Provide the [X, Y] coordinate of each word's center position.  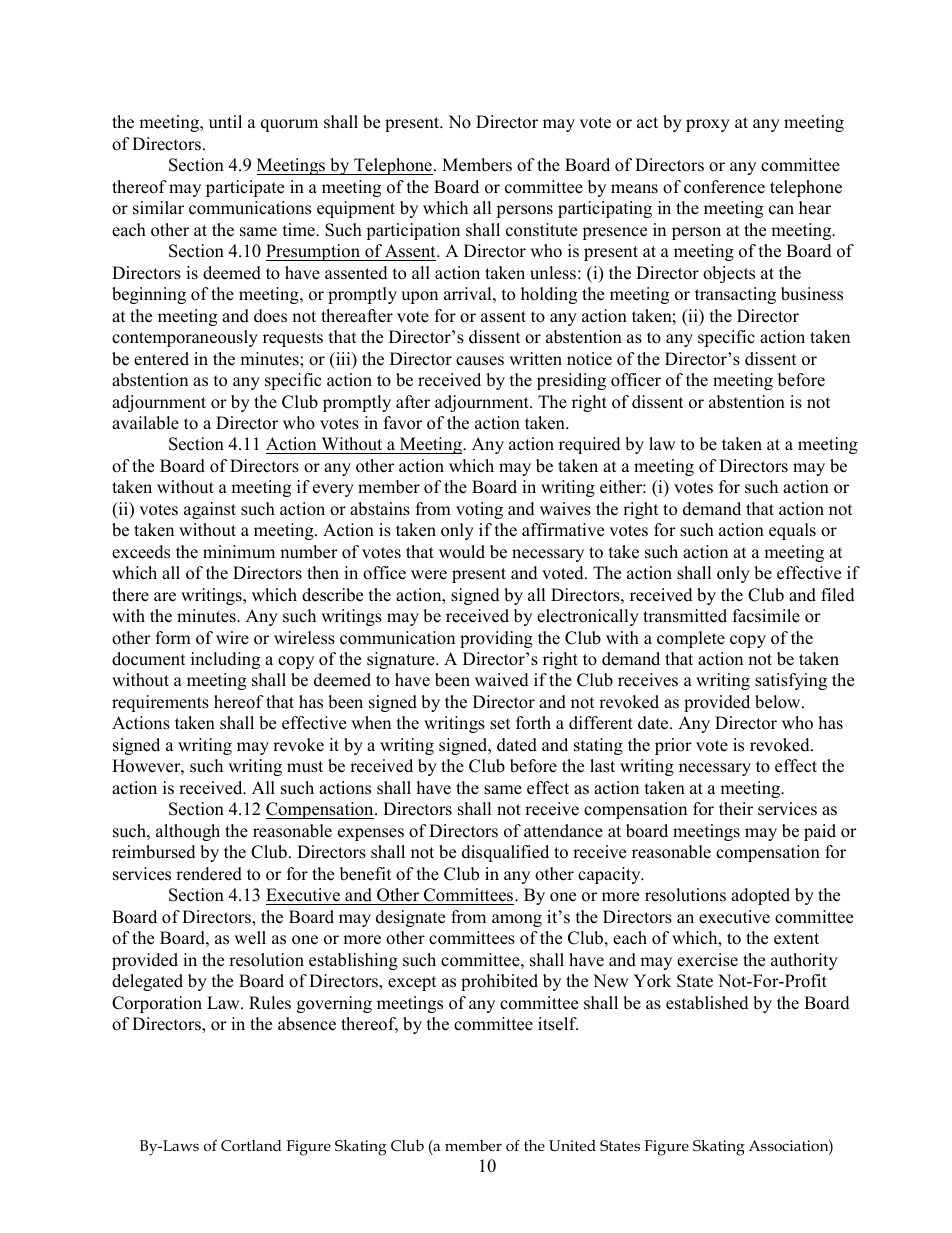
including [225, 660]
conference [724, 187]
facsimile [766, 616]
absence [307, 1024]
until [225, 122]
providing [496, 639]
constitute [541, 230]
